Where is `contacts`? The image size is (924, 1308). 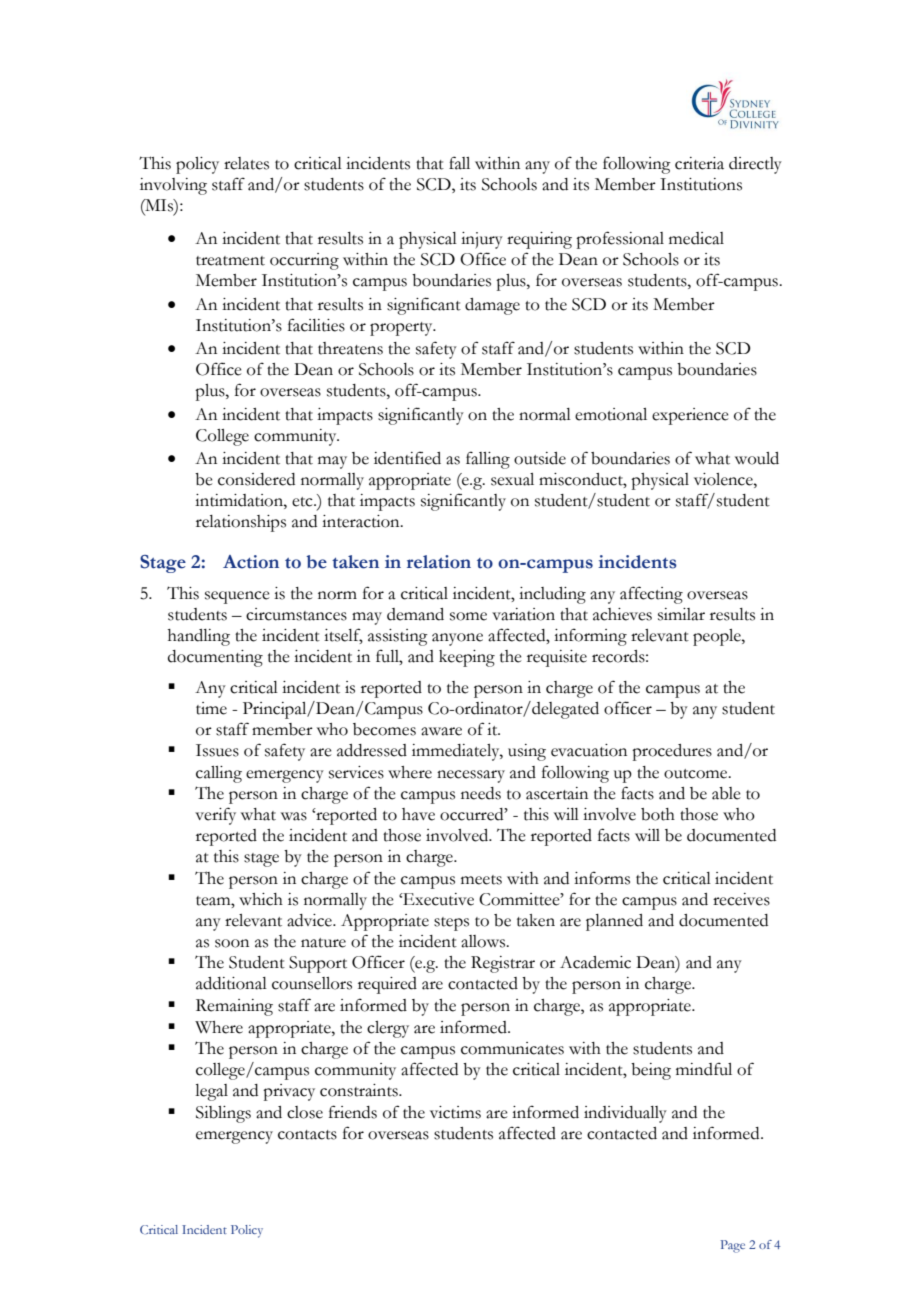
contacts is located at coordinates (307, 1135).
